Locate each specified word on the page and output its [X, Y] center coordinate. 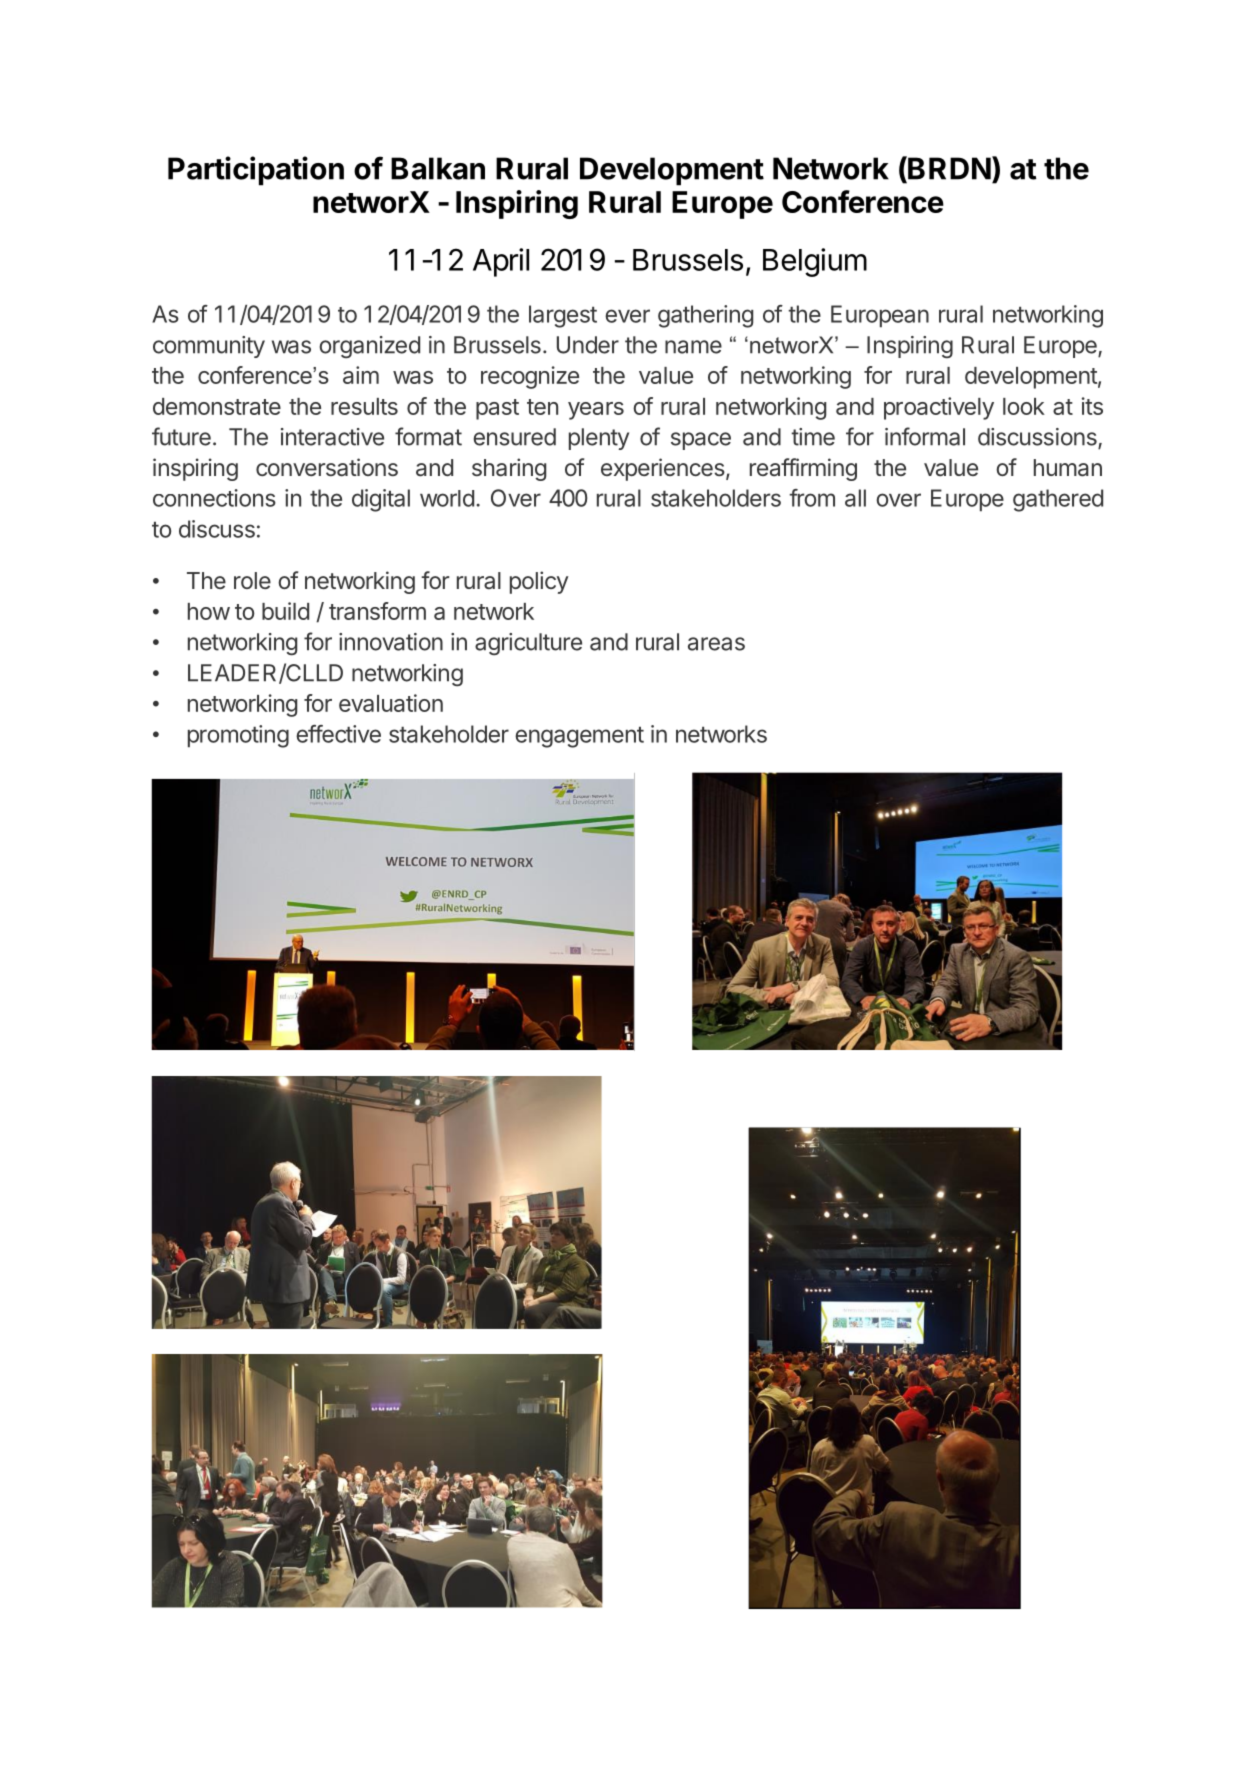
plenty [599, 439]
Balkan [438, 168]
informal [925, 436]
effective [338, 734]
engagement [579, 737]
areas [716, 644]
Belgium [815, 262]
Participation [256, 171]
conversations [327, 467]
